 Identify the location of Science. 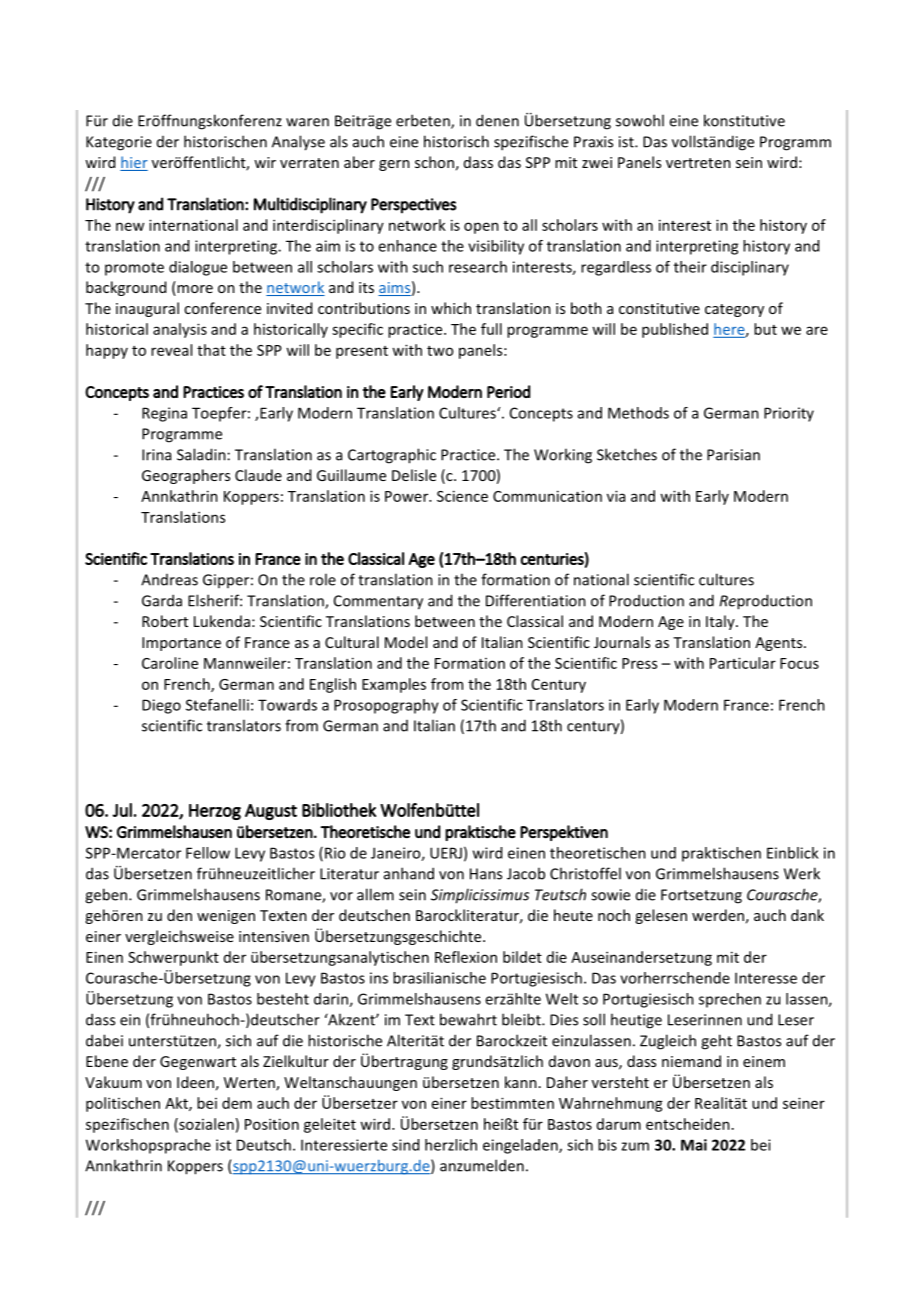
(462, 496).
